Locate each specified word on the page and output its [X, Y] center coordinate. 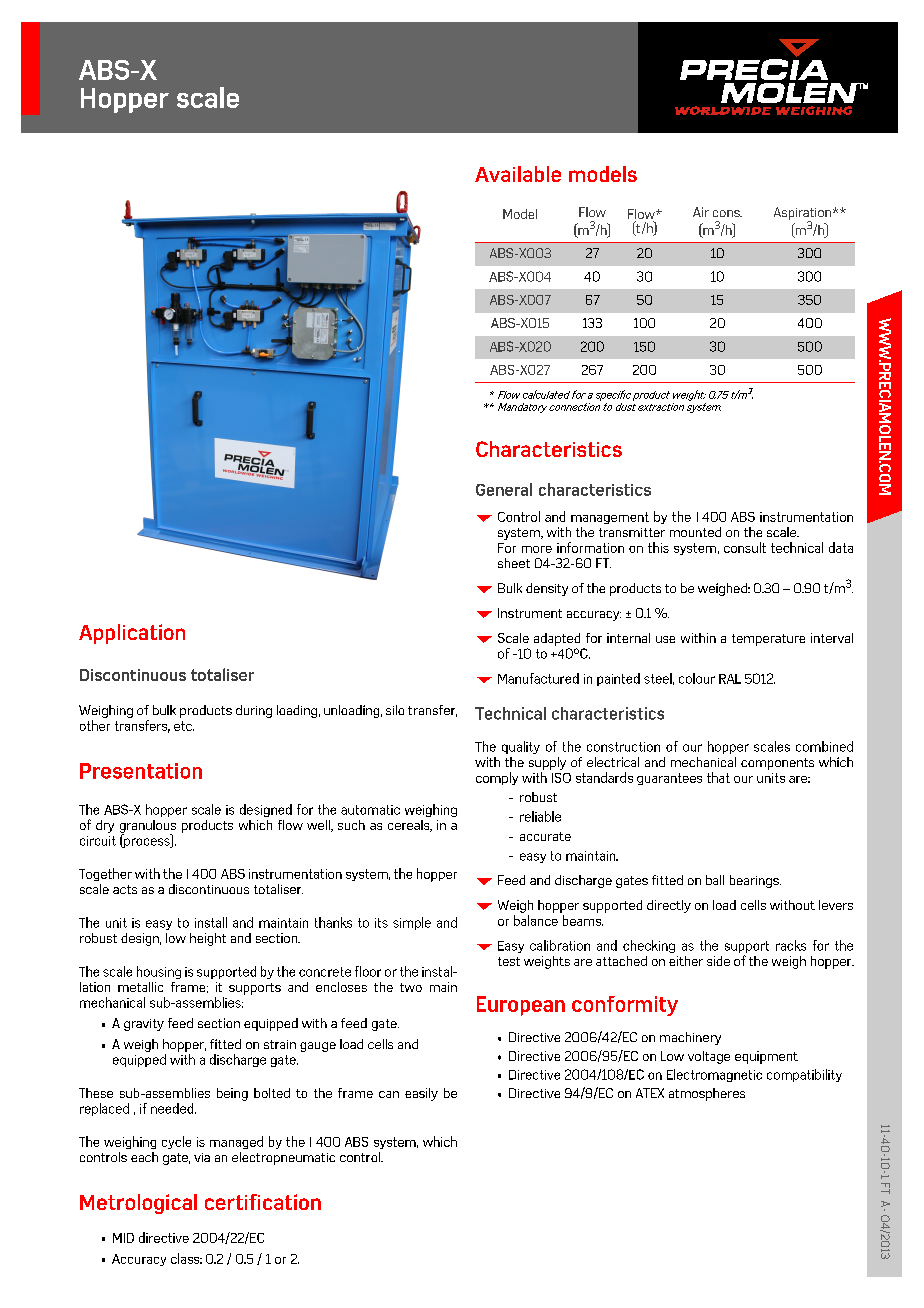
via [202, 1157]
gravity [144, 1025]
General [504, 489]
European [521, 1006]
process [147, 843]
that [718, 777]
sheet [514, 563]
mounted [695, 532]
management [610, 518]
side [718, 961]
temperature [768, 640]
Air [701, 212]
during [254, 711]
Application [132, 634]
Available [518, 174]
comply [497, 778]
